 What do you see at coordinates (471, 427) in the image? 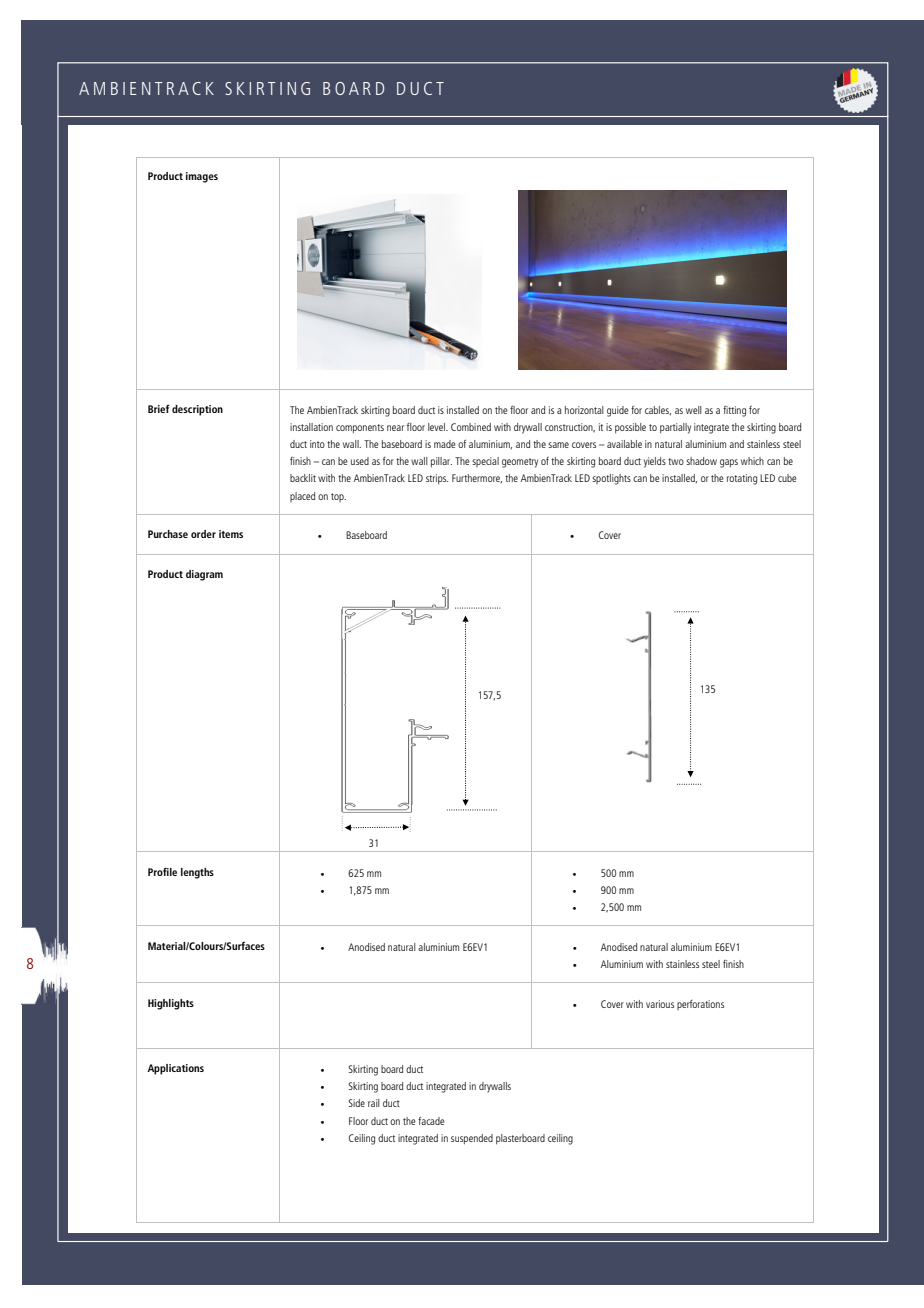
I see `Combined` at bounding box center [471, 427].
